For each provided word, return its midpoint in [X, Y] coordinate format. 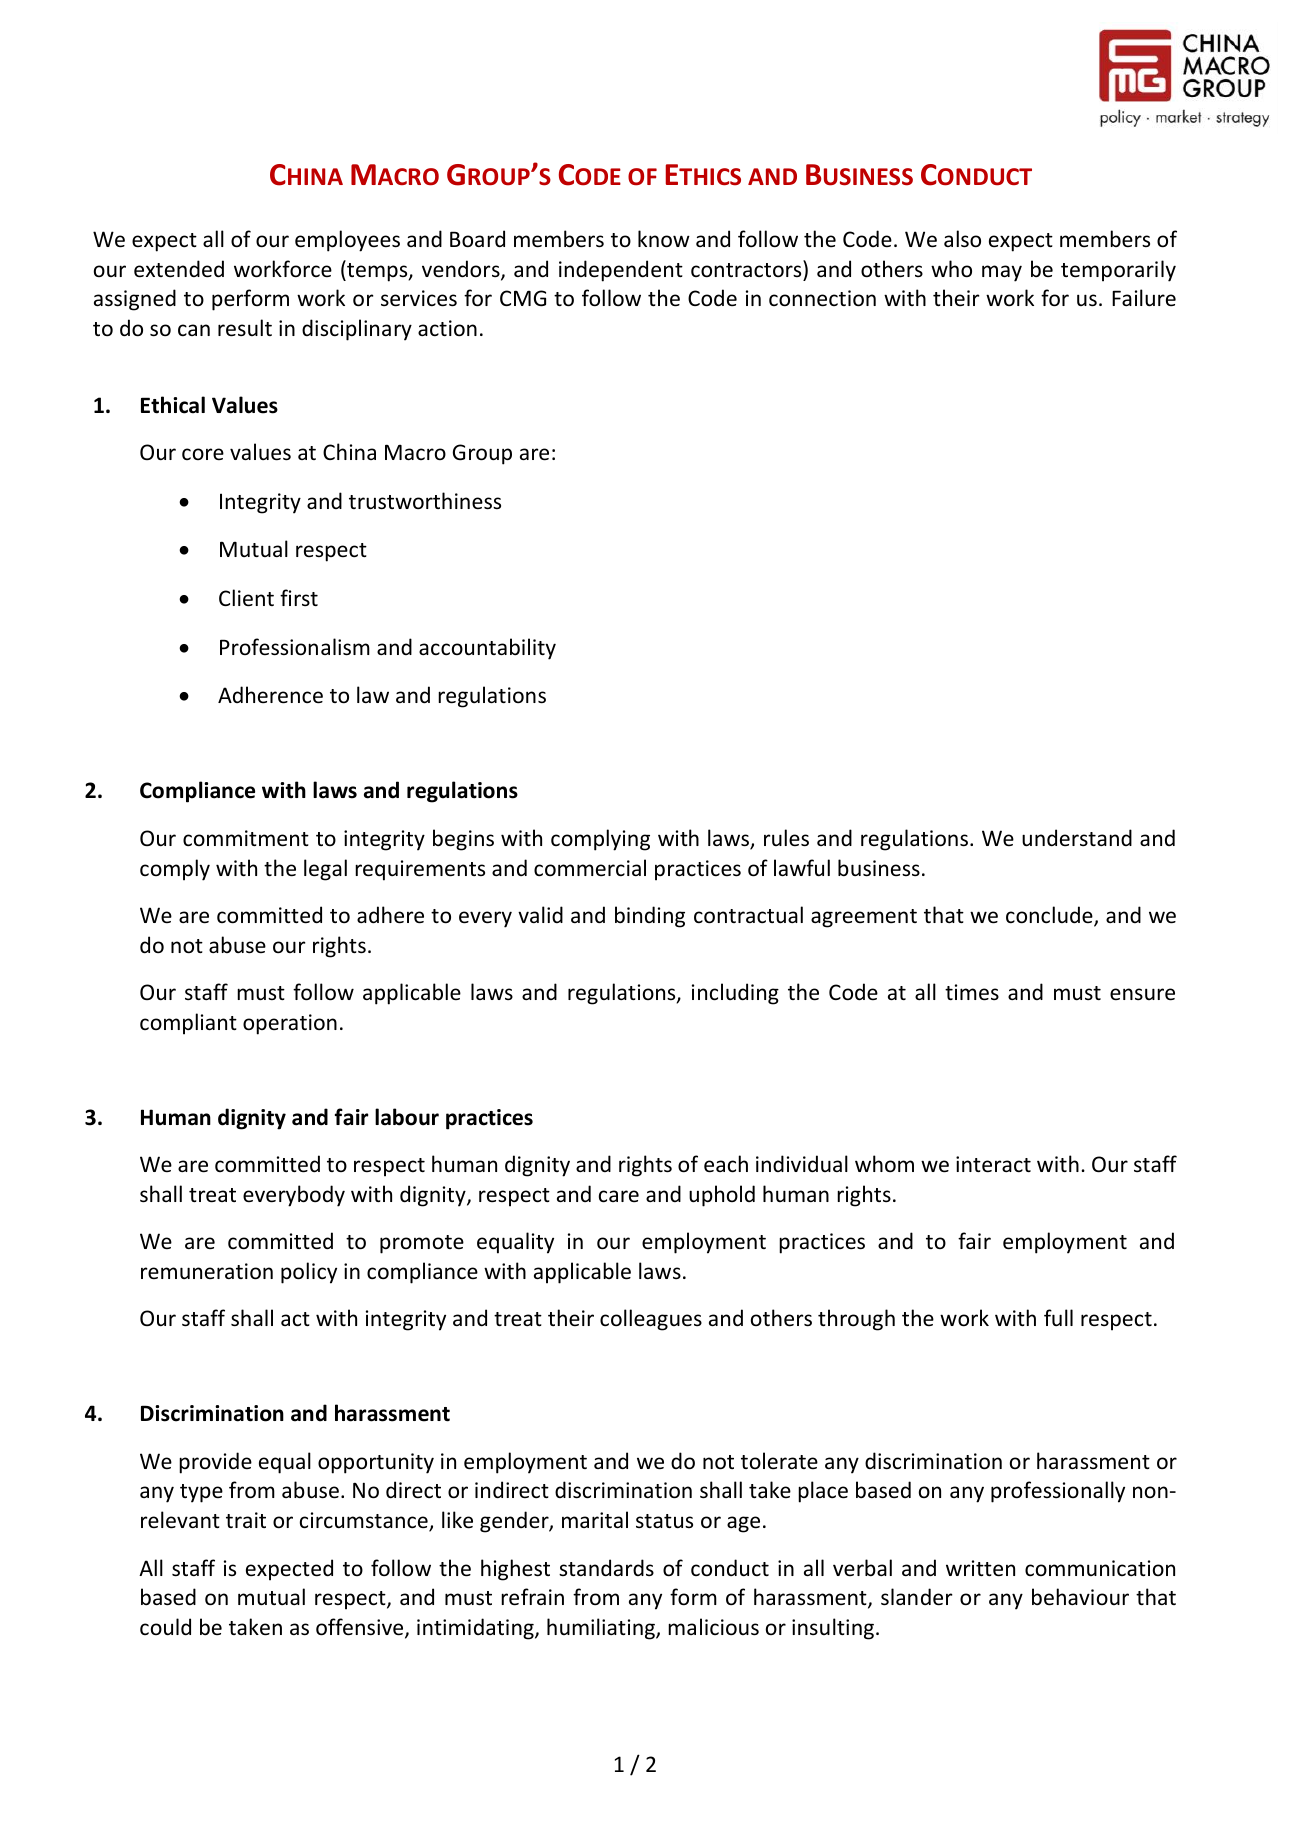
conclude [1050, 916]
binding [650, 917]
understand [1077, 838]
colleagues [651, 1320]
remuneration [207, 1271]
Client [246, 598]
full [1058, 1317]
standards [606, 1567]
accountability [487, 649]
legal [325, 870]
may [1002, 273]
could [165, 1626]
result [245, 328]
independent [621, 271]
